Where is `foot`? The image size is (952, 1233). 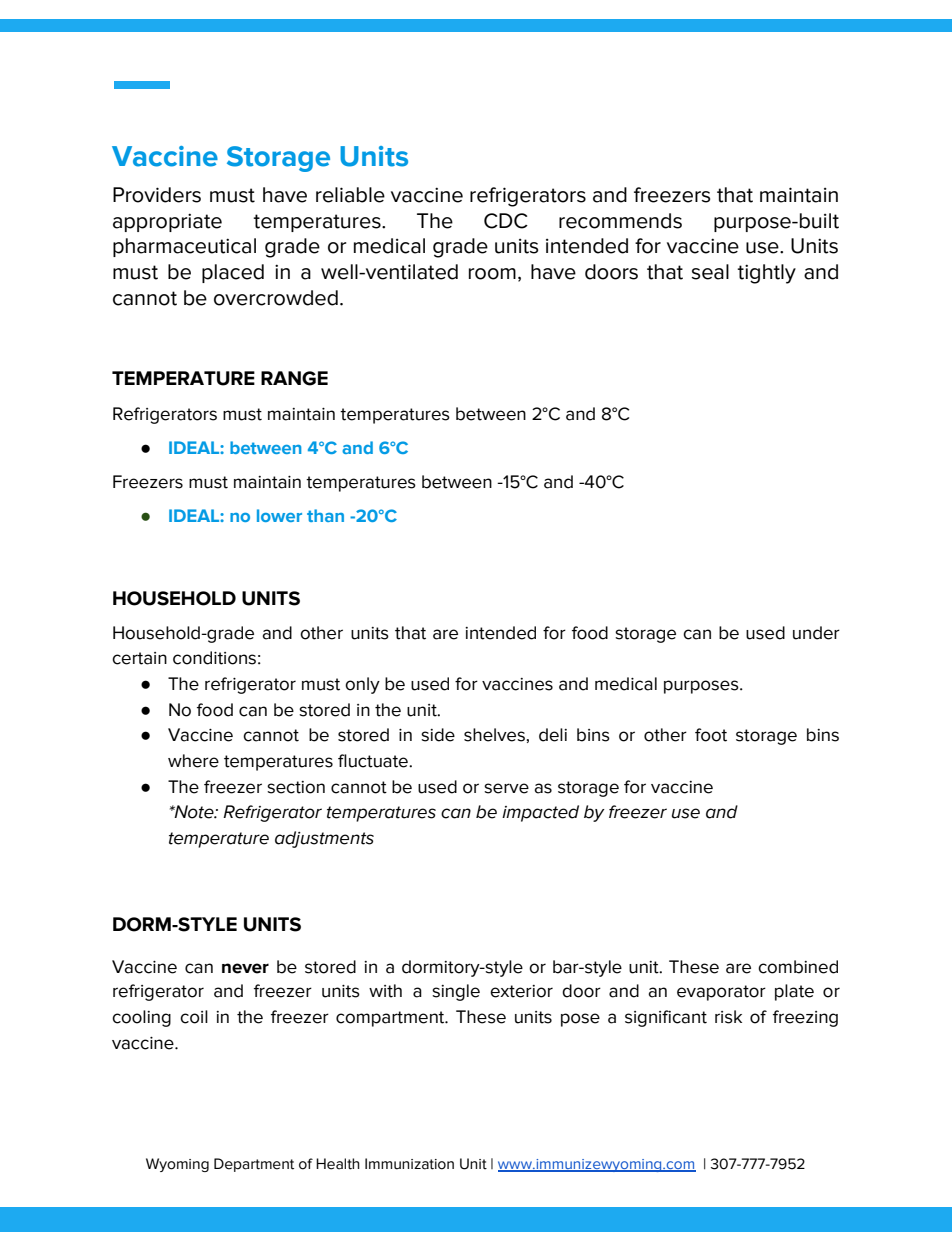 foot is located at coordinates (711, 735).
